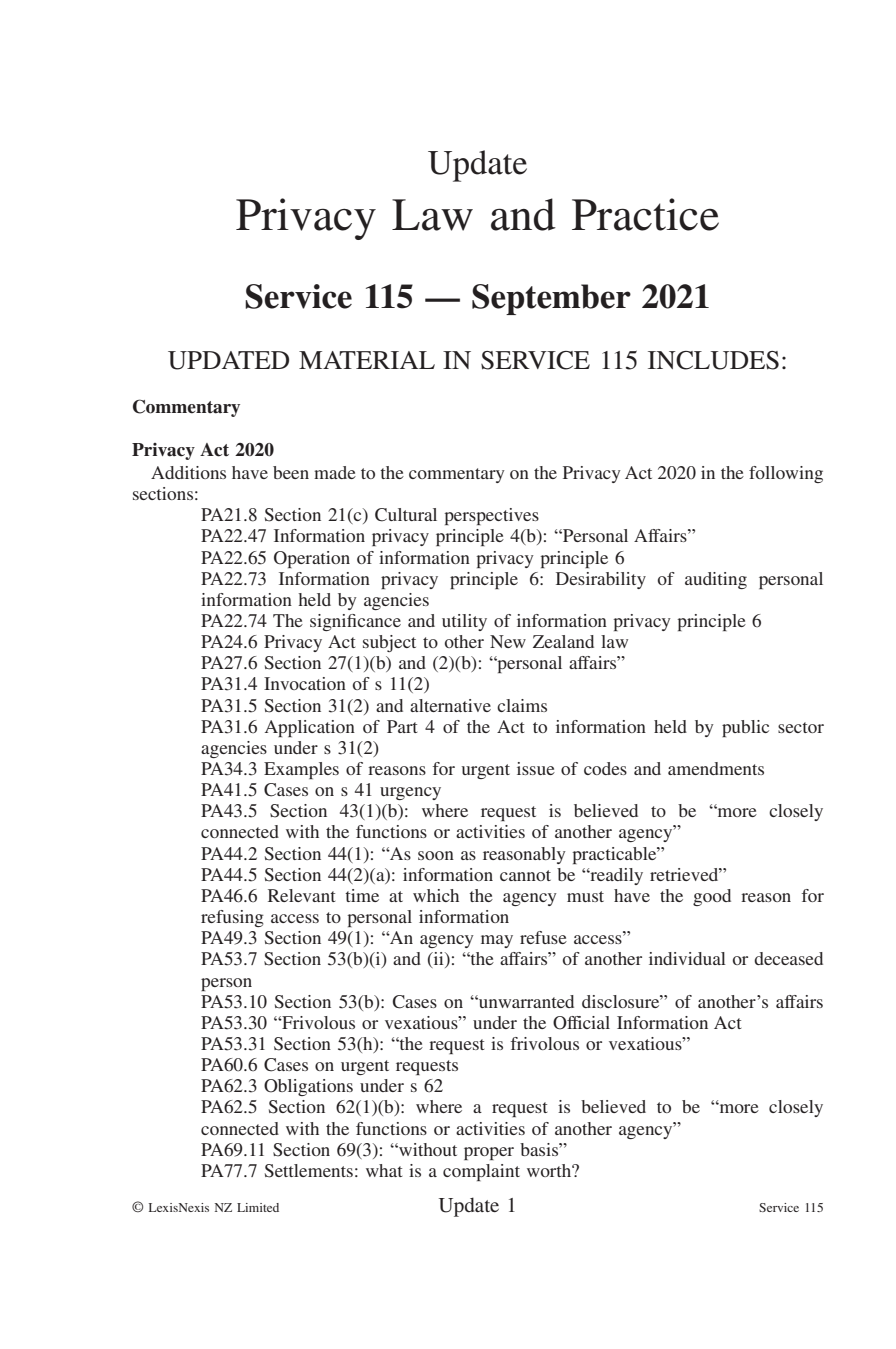 This screenshot has height=1349, width=896. I want to click on September, so click(551, 299).
